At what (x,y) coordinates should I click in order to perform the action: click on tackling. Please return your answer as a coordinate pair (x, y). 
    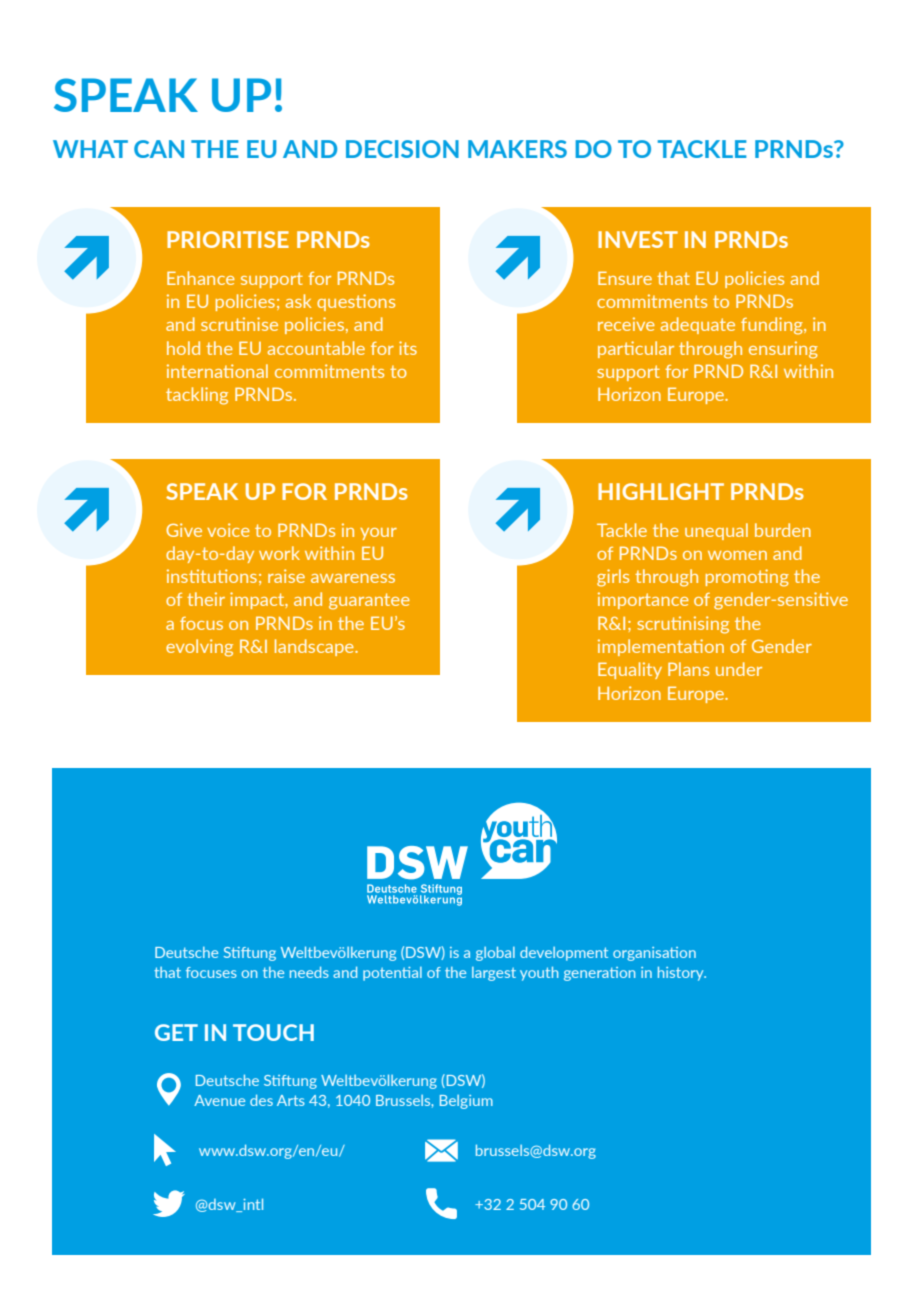
    Looking at the image, I should click on (197, 396).
